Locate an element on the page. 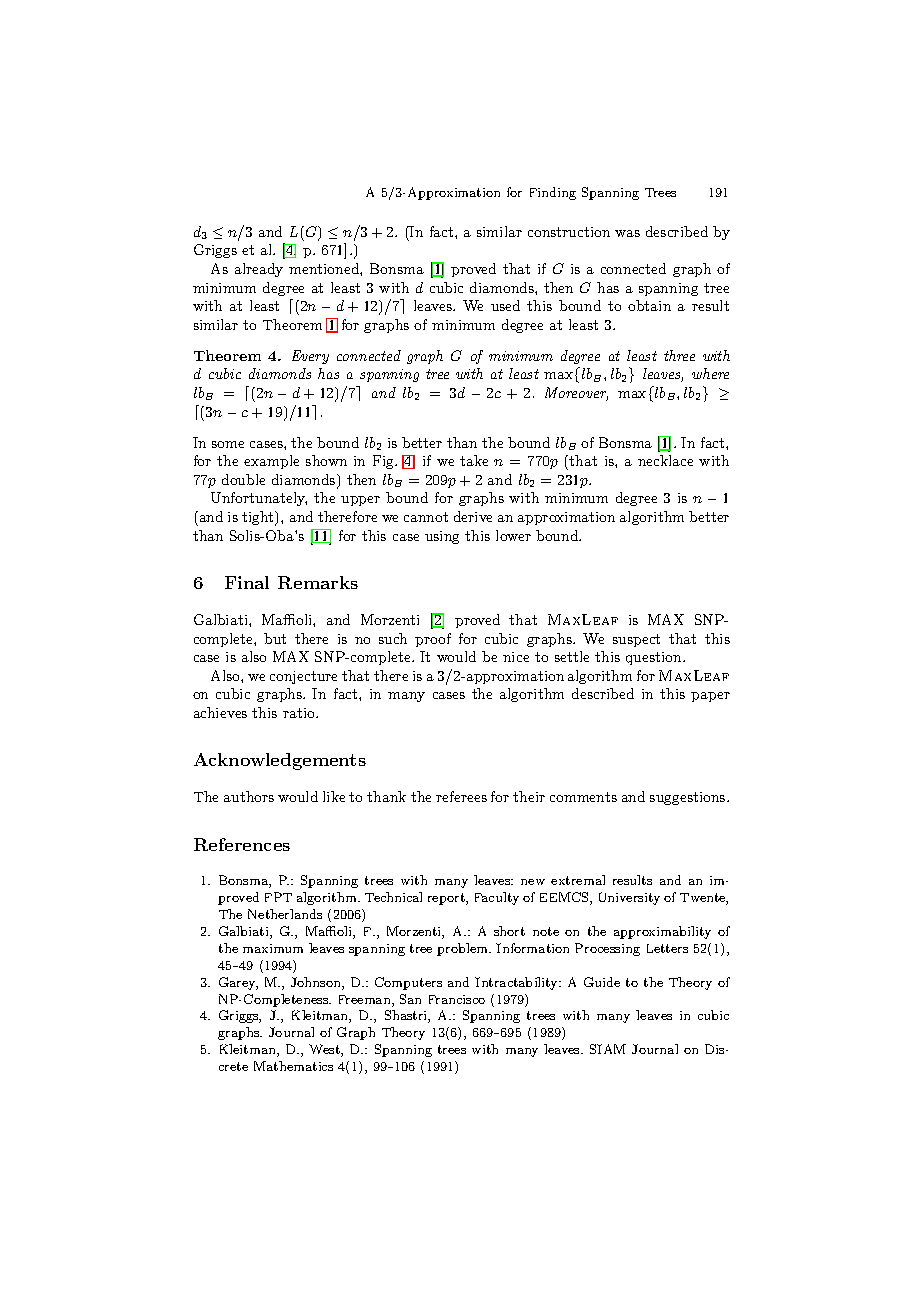 The height and width of the document is (1308, 924). Acknowledgements is located at coordinates (280, 761).
